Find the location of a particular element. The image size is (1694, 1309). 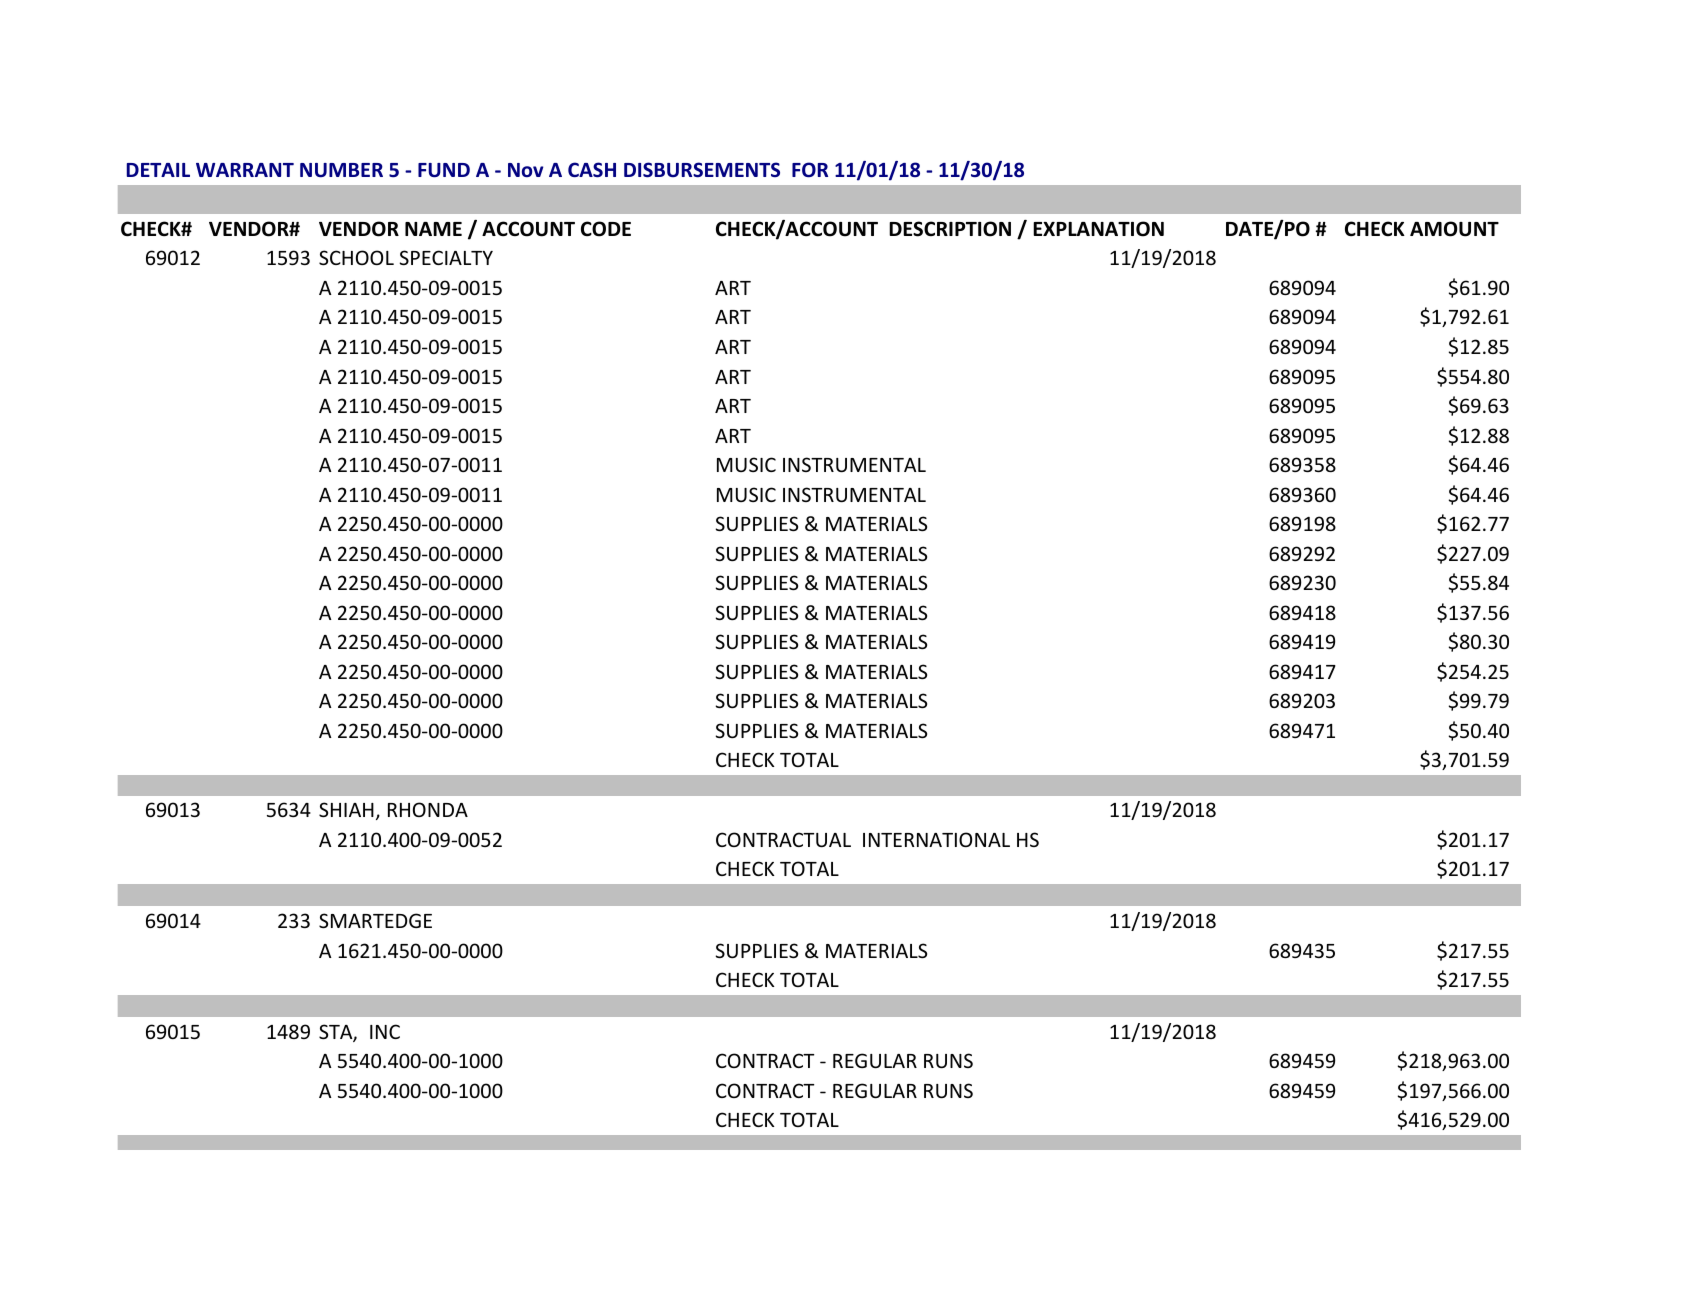

INTERNATIONAL is located at coordinates (936, 839).
